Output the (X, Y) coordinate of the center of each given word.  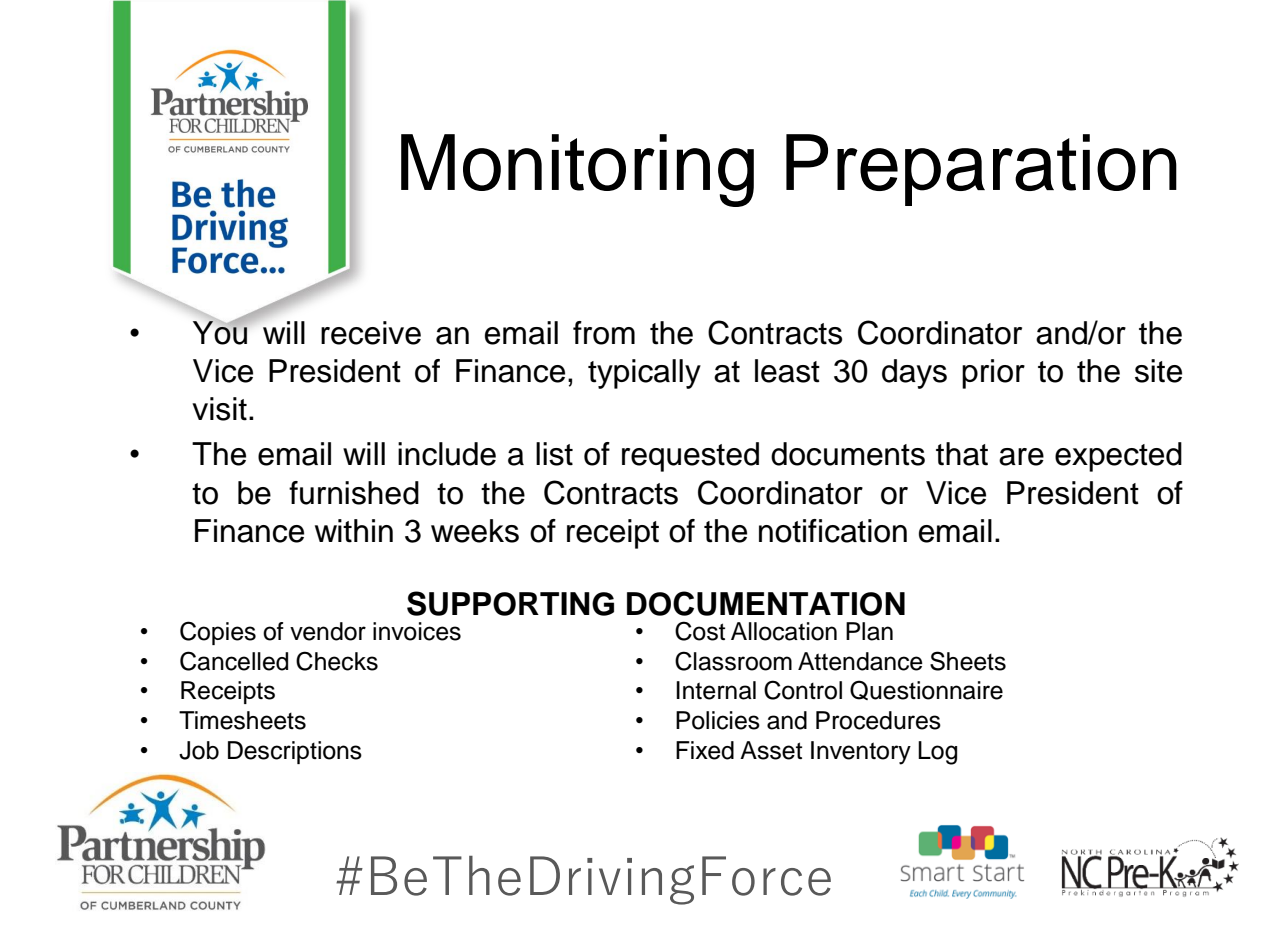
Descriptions (295, 752)
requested (690, 457)
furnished (354, 493)
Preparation (981, 170)
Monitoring (577, 170)
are (1021, 457)
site (1158, 371)
